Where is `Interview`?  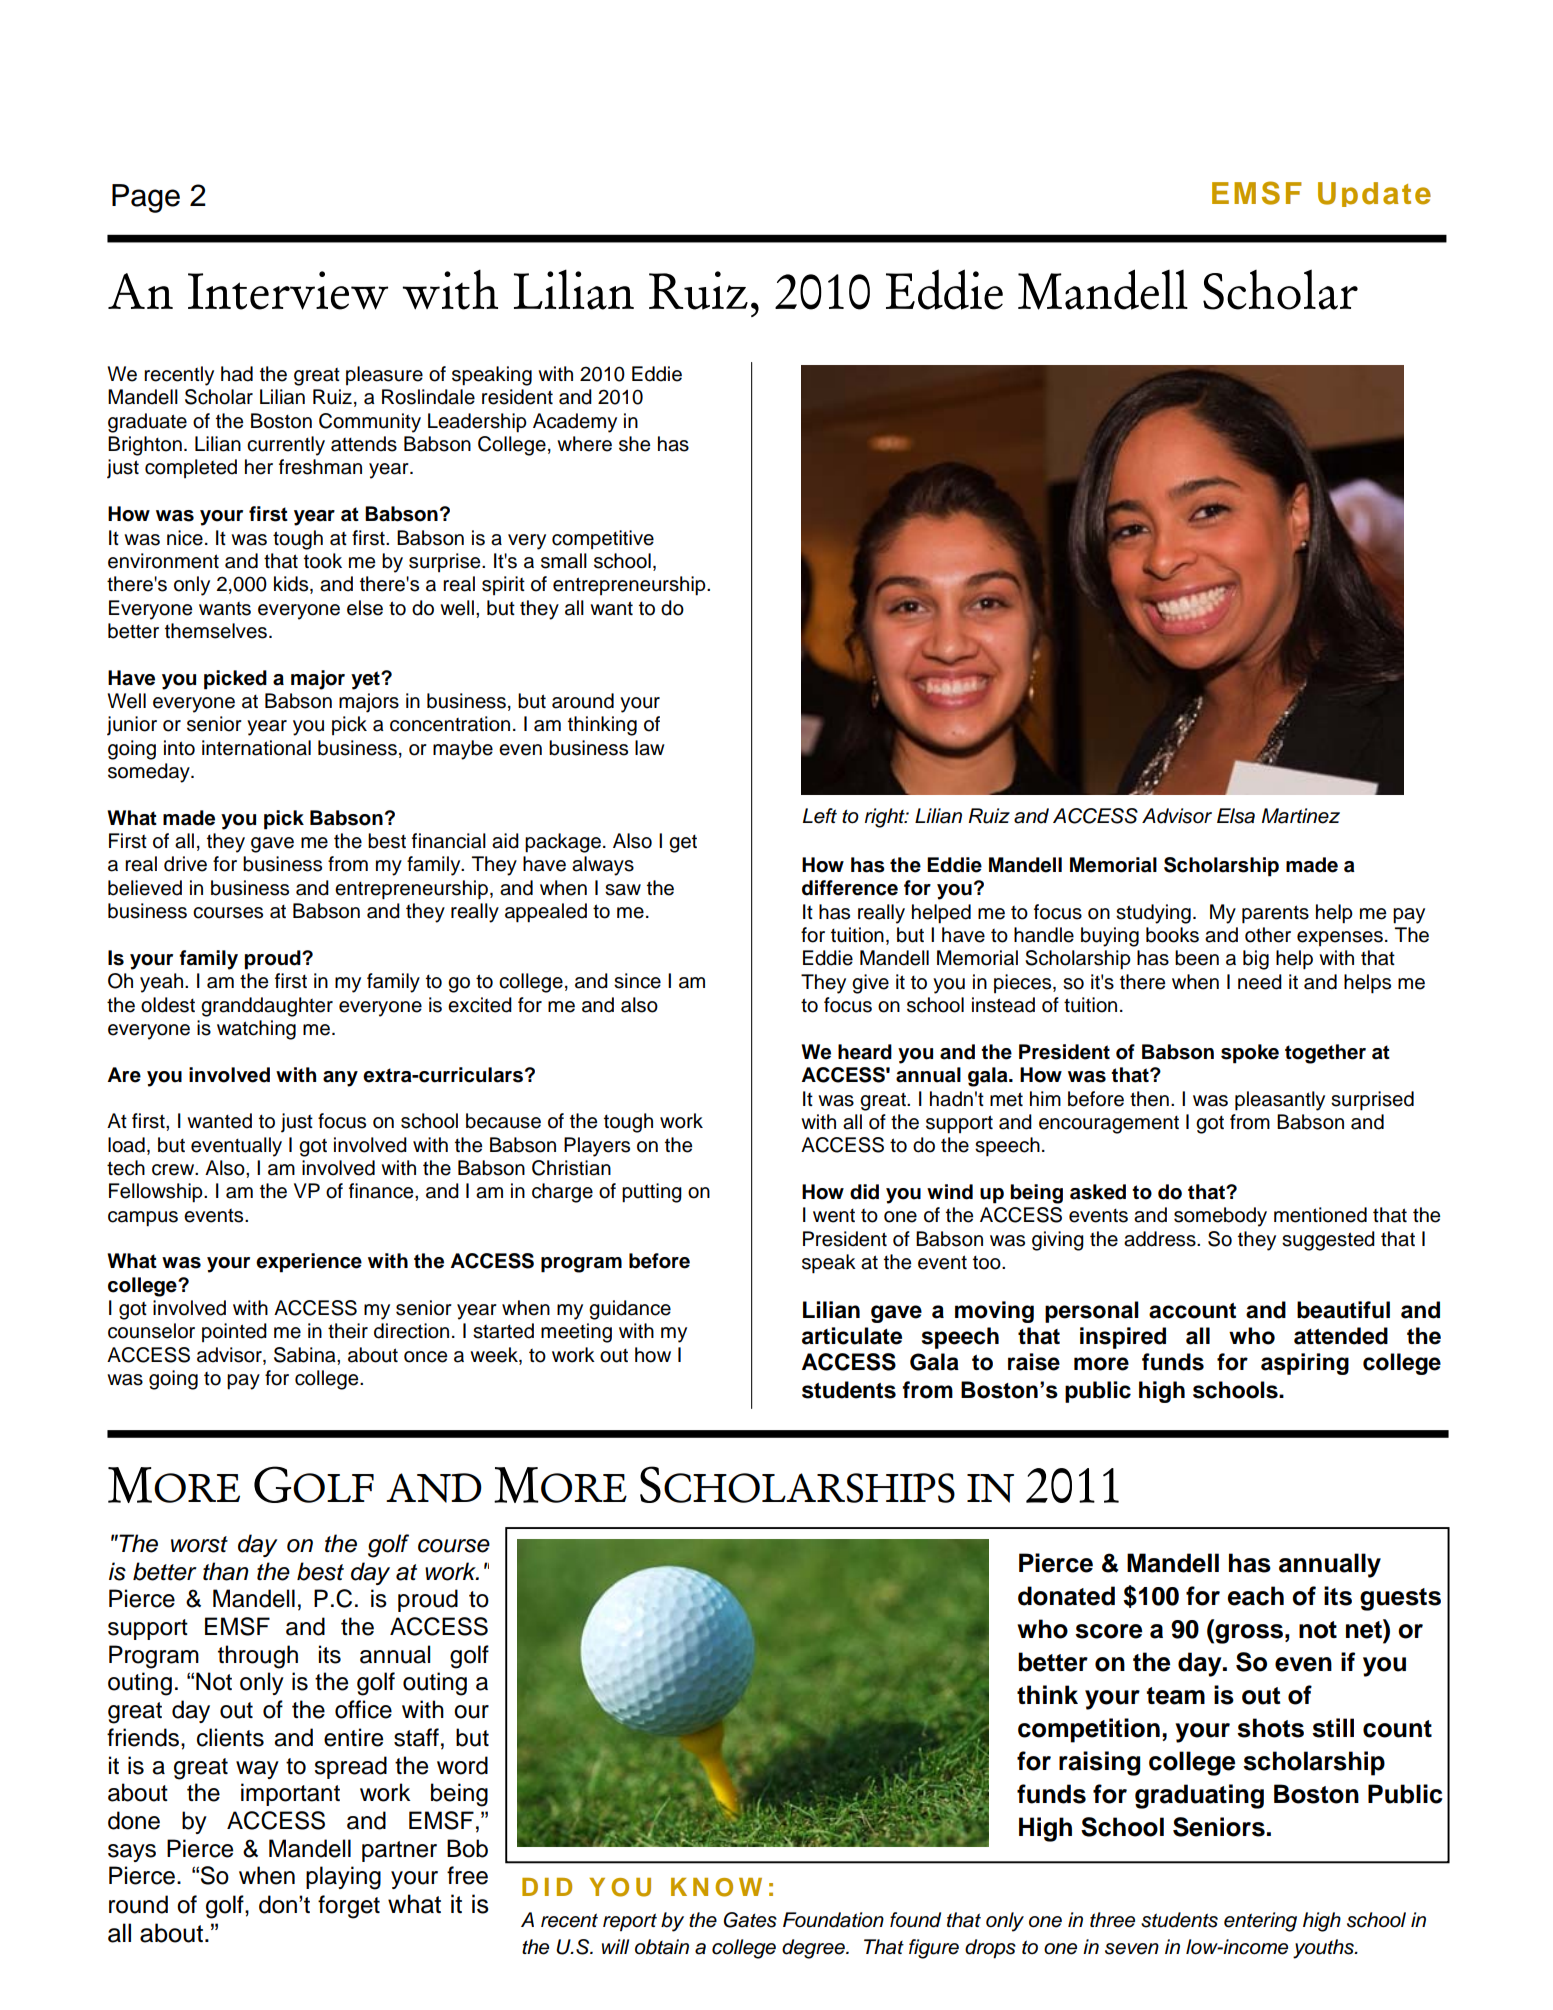 Interview is located at coordinates (288, 290).
